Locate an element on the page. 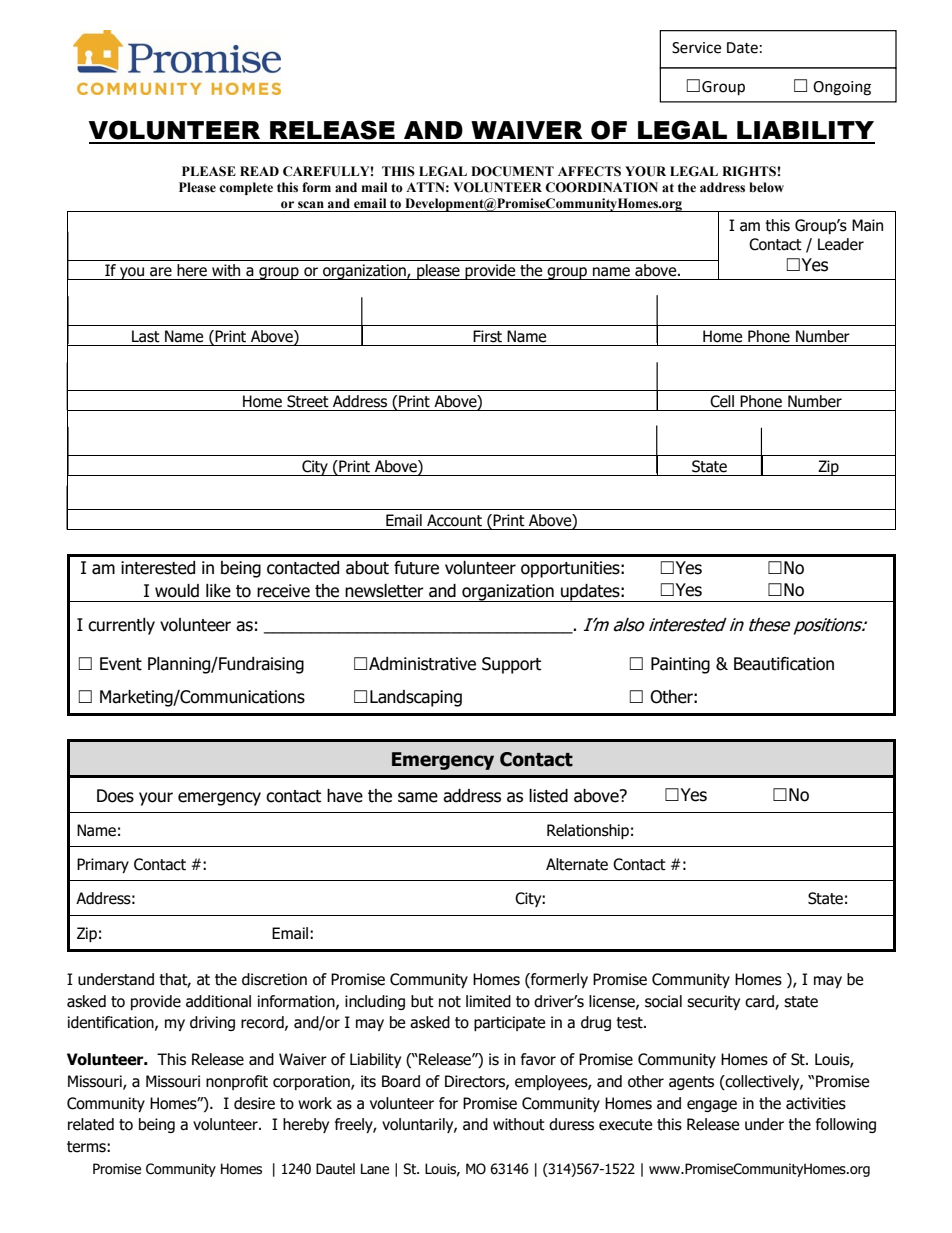 The width and height of the image is (952, 1233). READ is located at coordinates (259, 171).
